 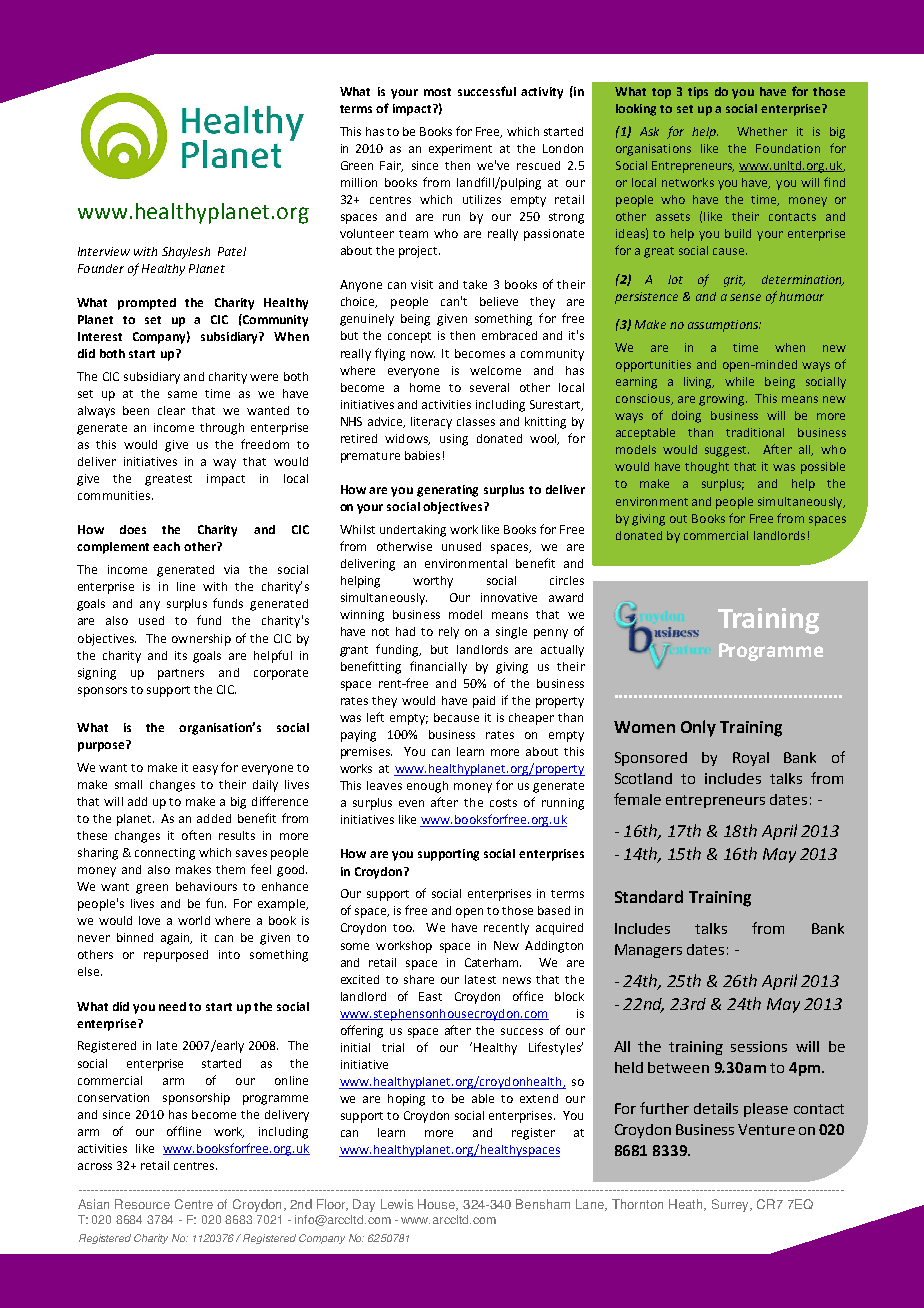 What do you see at coordinates (449, 633) in the screenshot?
I see `rely` at bounding box center [449, 633].
